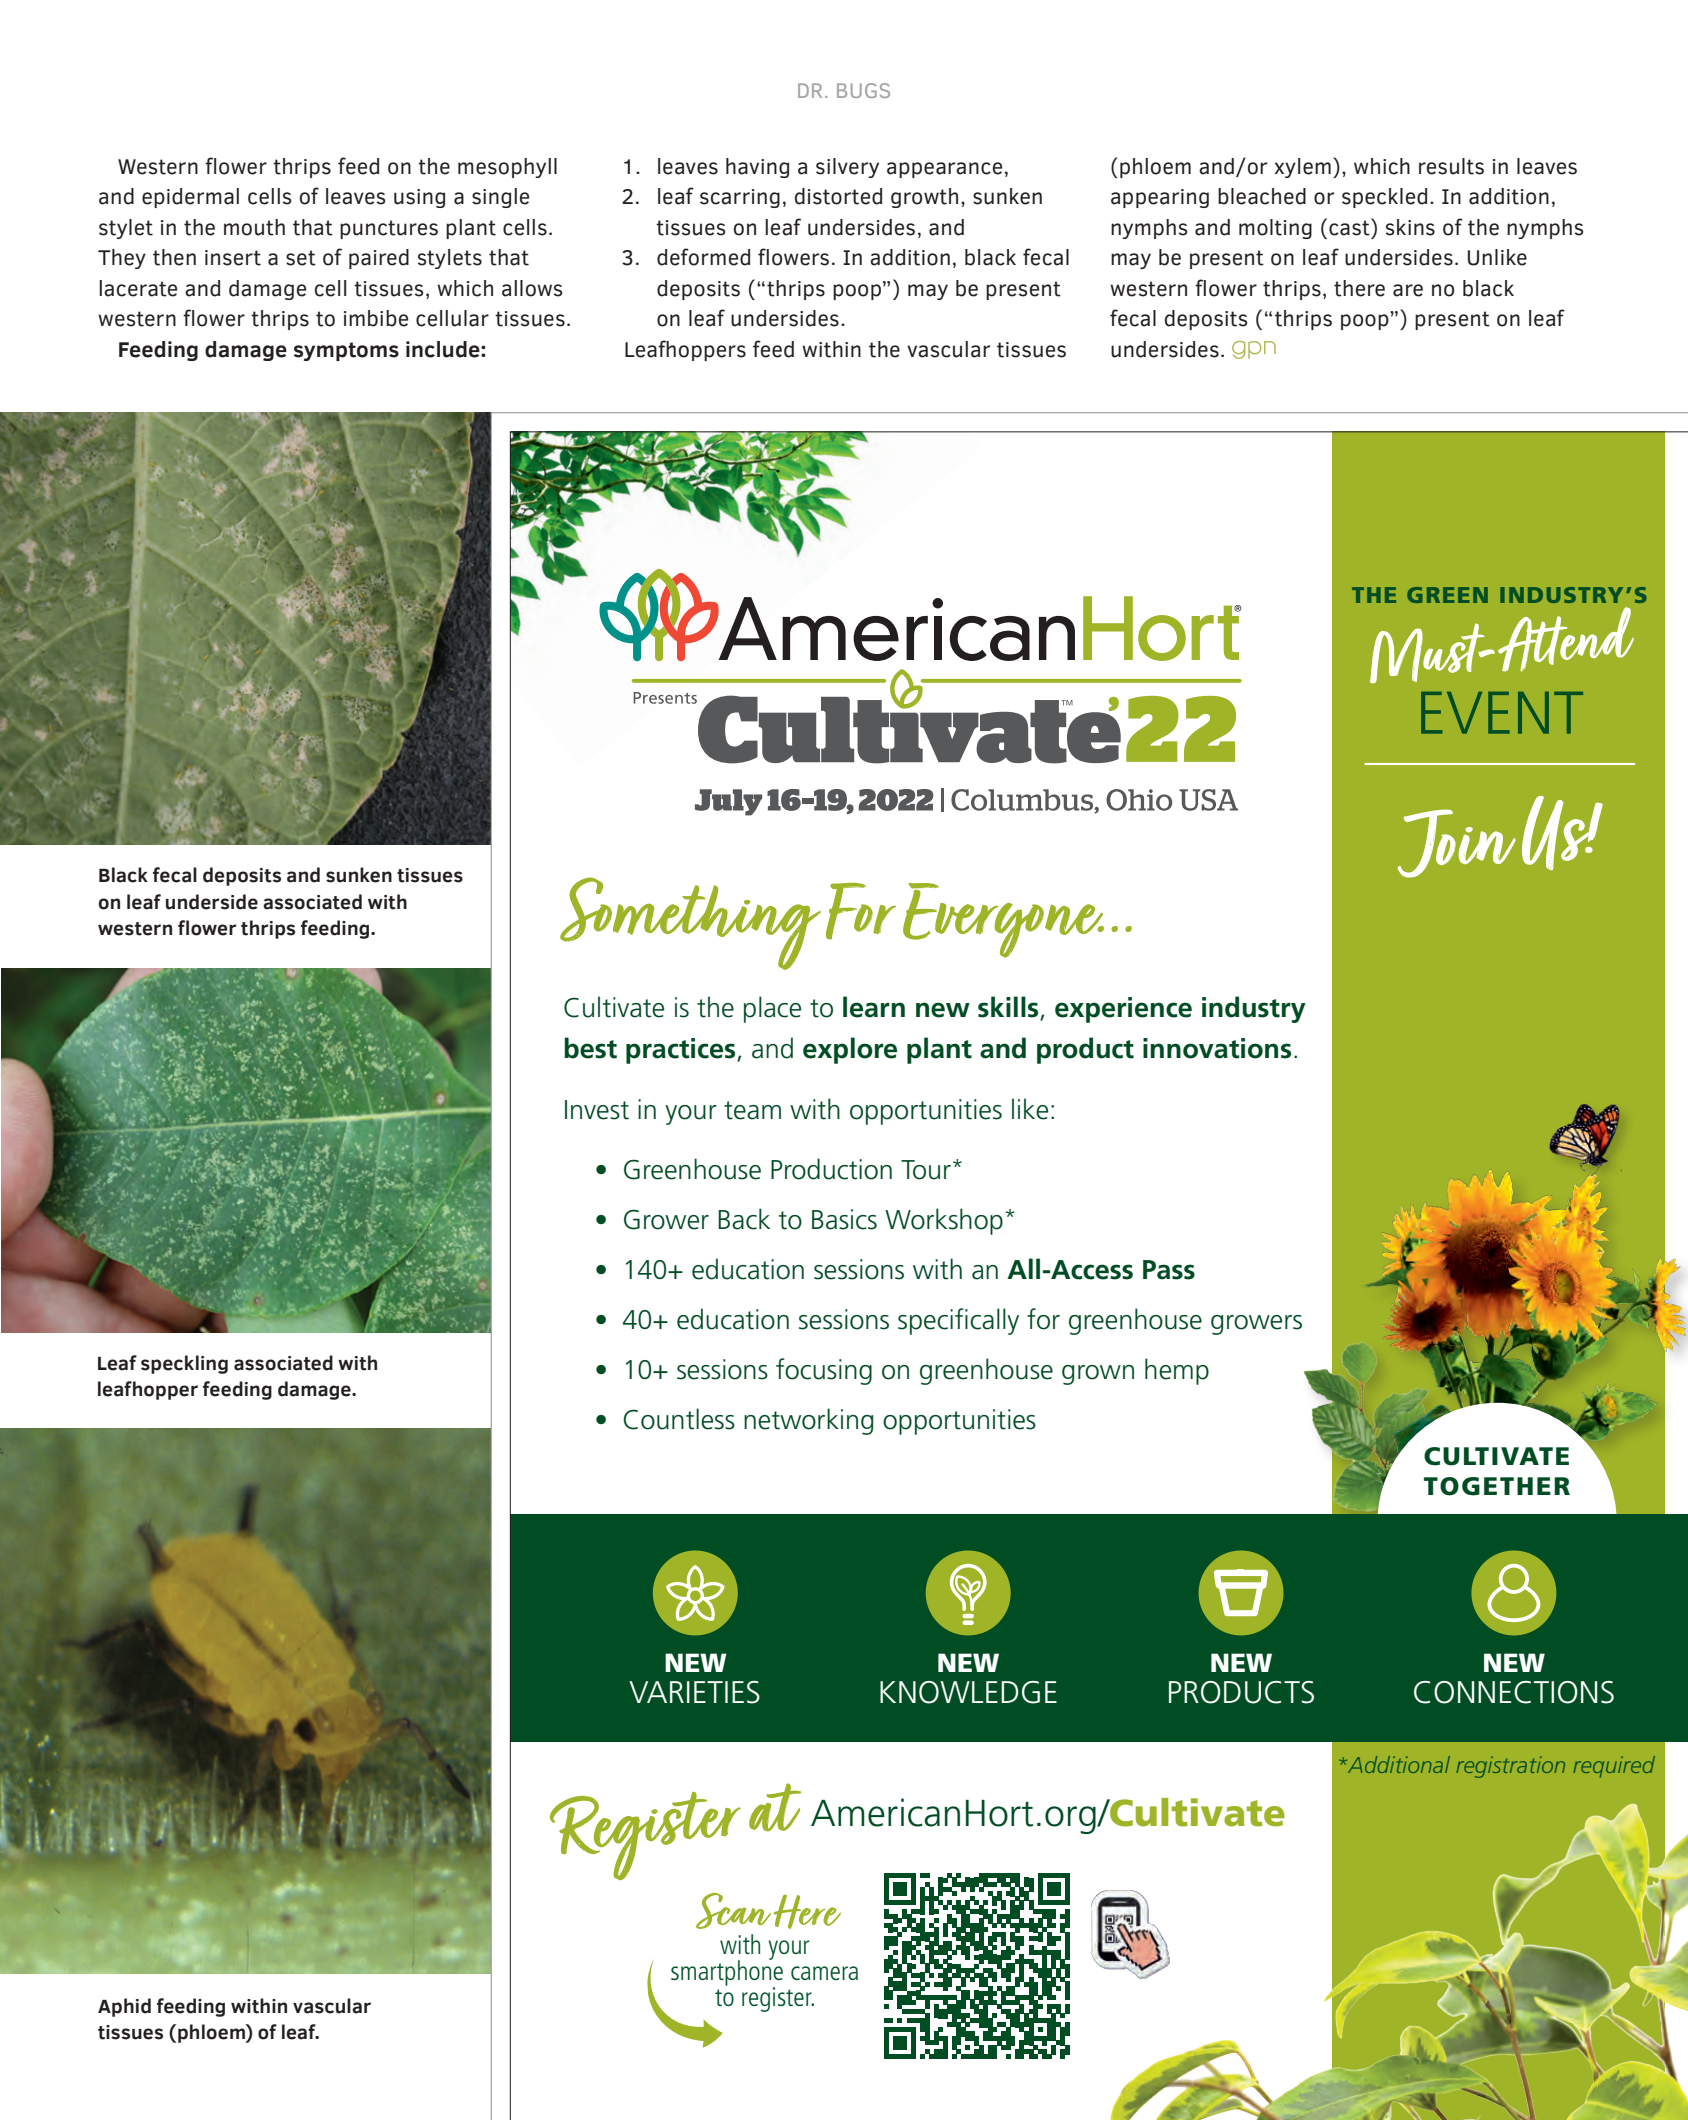 The height and width of the screenshot is (2120, 1688). I want to click on innovations, so click(1217, 1048).
